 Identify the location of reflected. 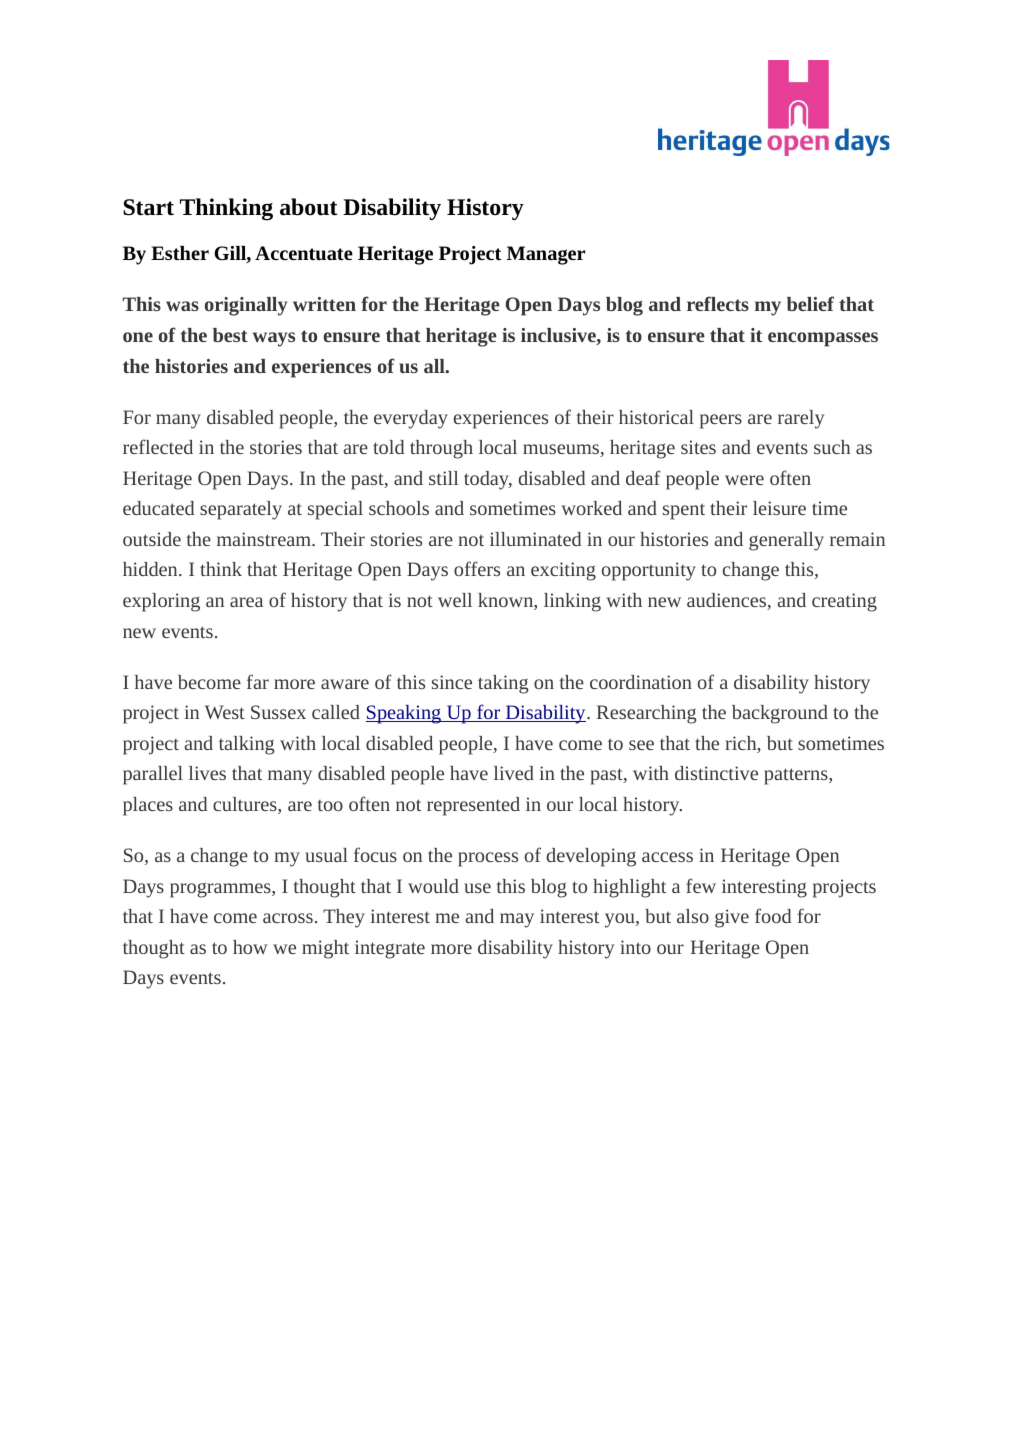
(158, 446).
